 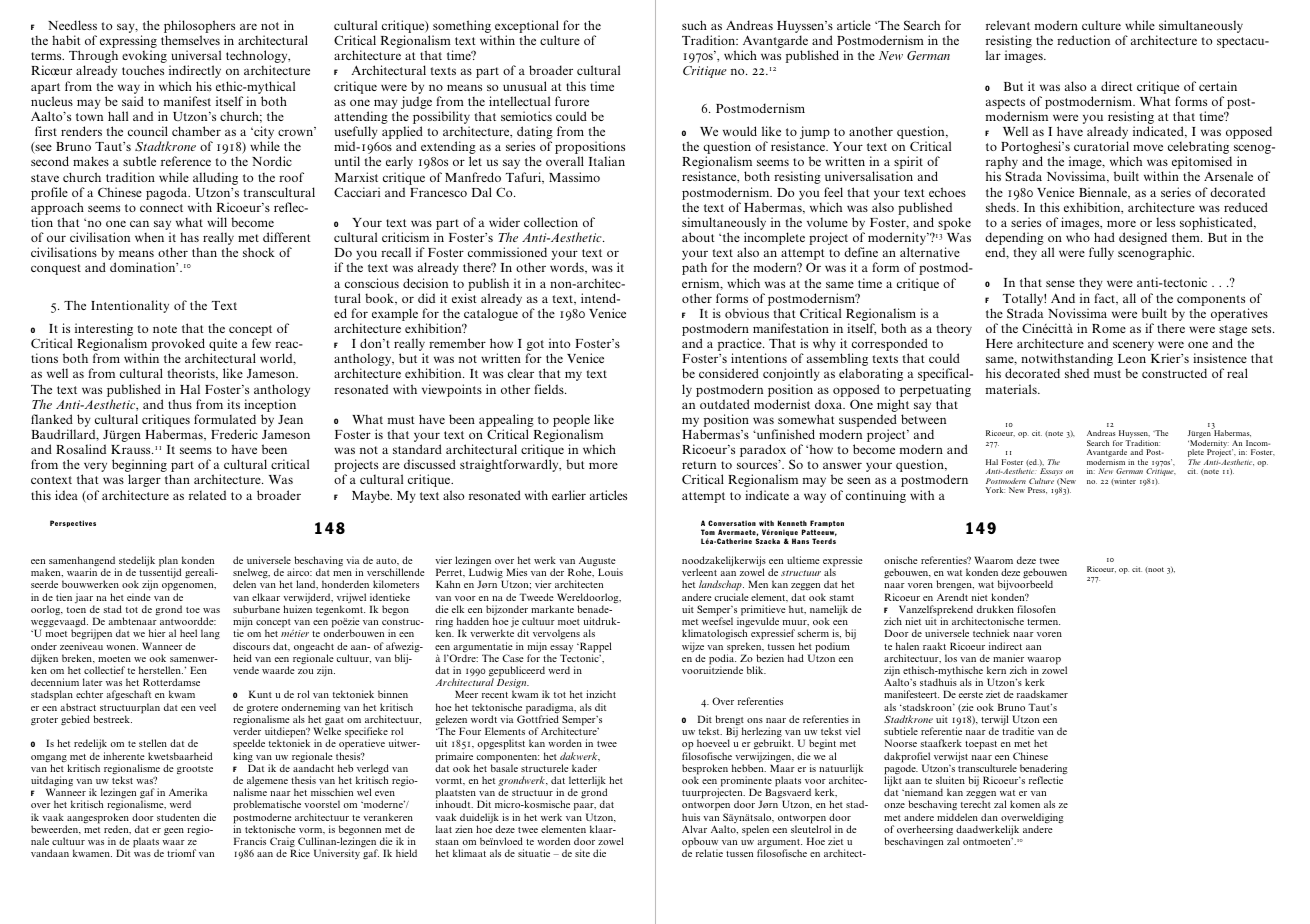 I want to click on relevant, so click(x=1008, y=25).
